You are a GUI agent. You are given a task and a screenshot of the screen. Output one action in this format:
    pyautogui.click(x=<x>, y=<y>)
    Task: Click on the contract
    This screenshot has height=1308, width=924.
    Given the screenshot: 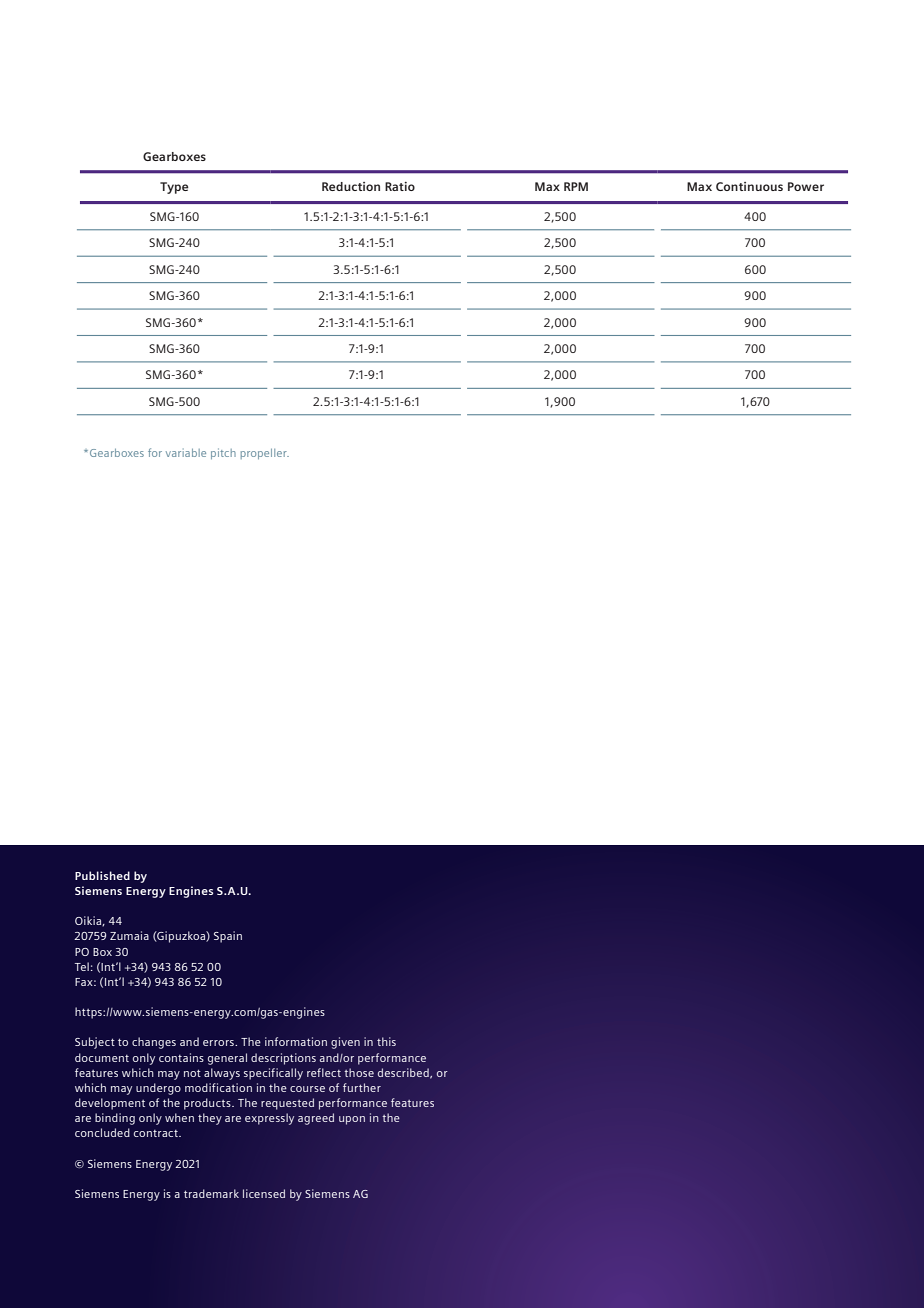 What is the action you would take?
    pyautogui.click(x=157, y=1133)
